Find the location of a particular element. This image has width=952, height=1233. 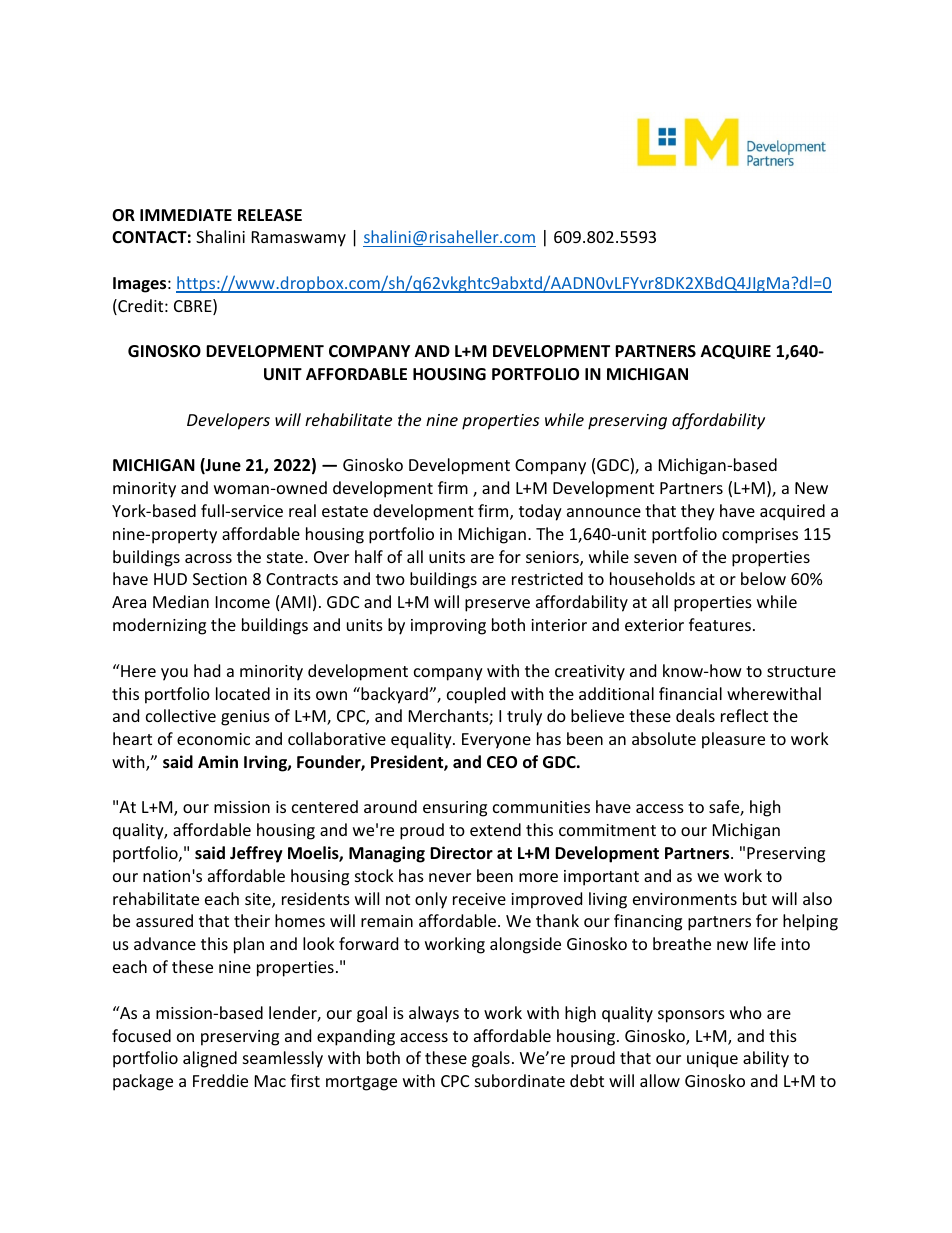

unique is located at coordinates (712, 1060).
